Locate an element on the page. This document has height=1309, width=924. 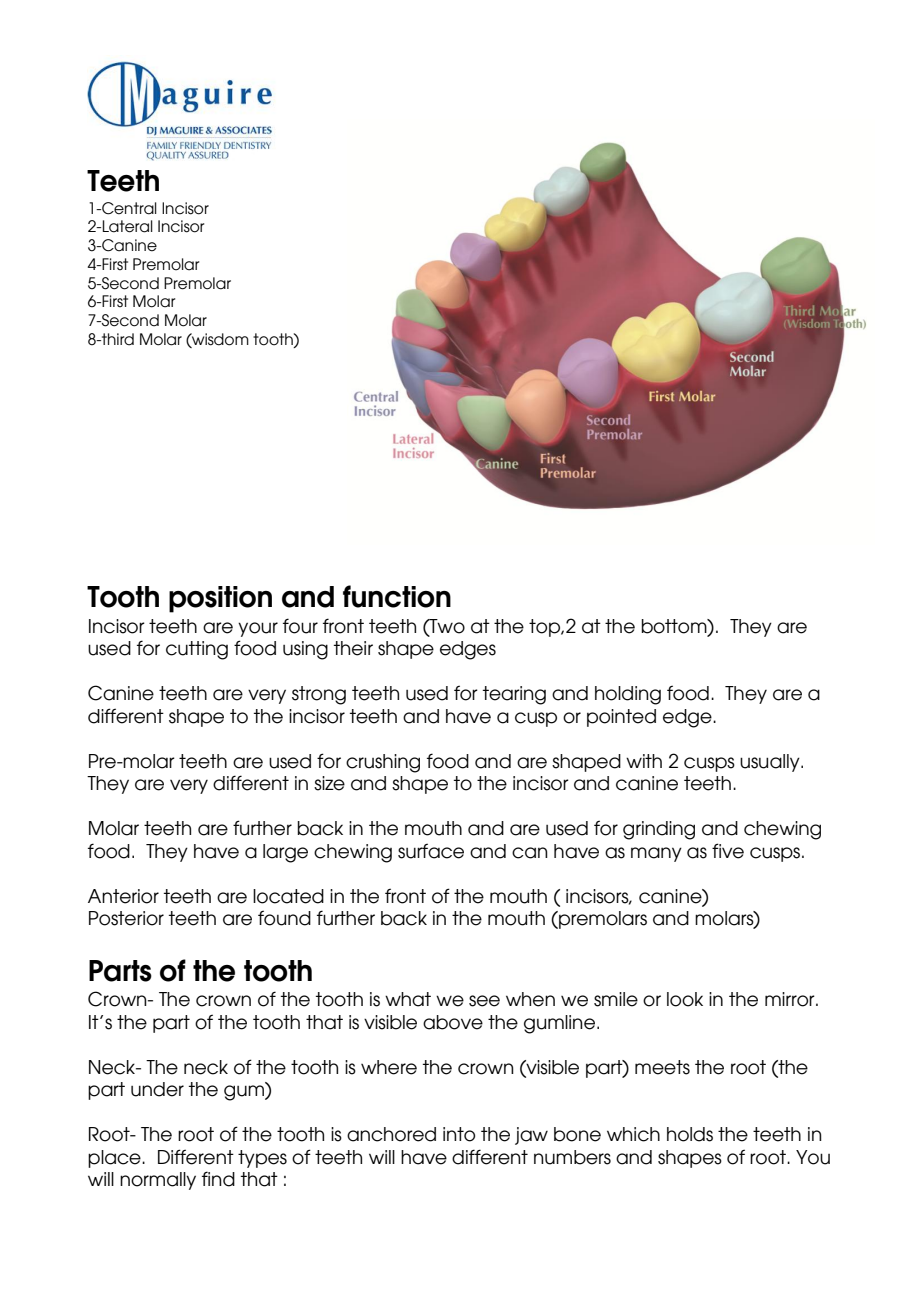
surface is located at coordinates (431, 851).
